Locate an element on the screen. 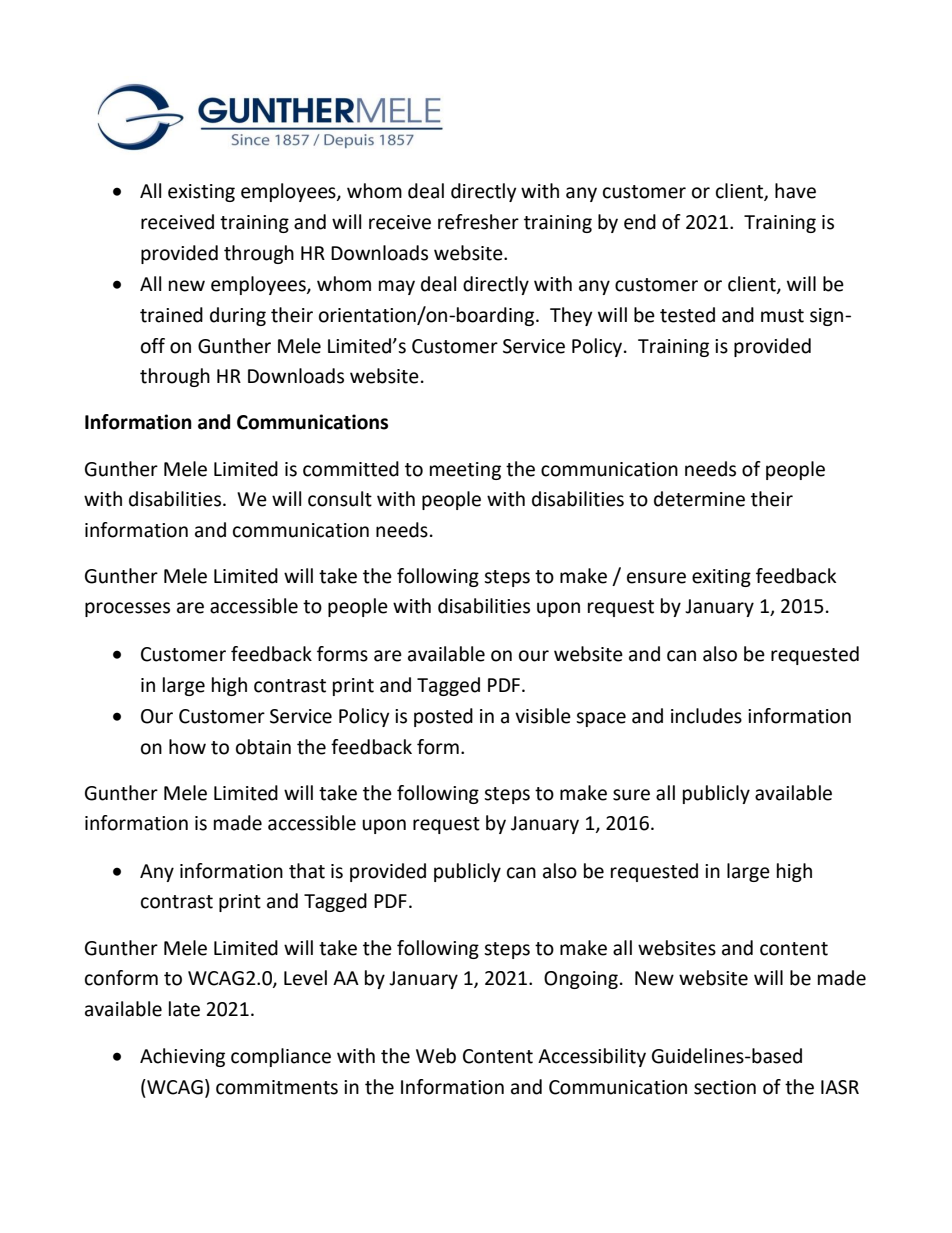 The width and height of the screenshot is (952, 1233). existing is located at coordinates (201, 193).
